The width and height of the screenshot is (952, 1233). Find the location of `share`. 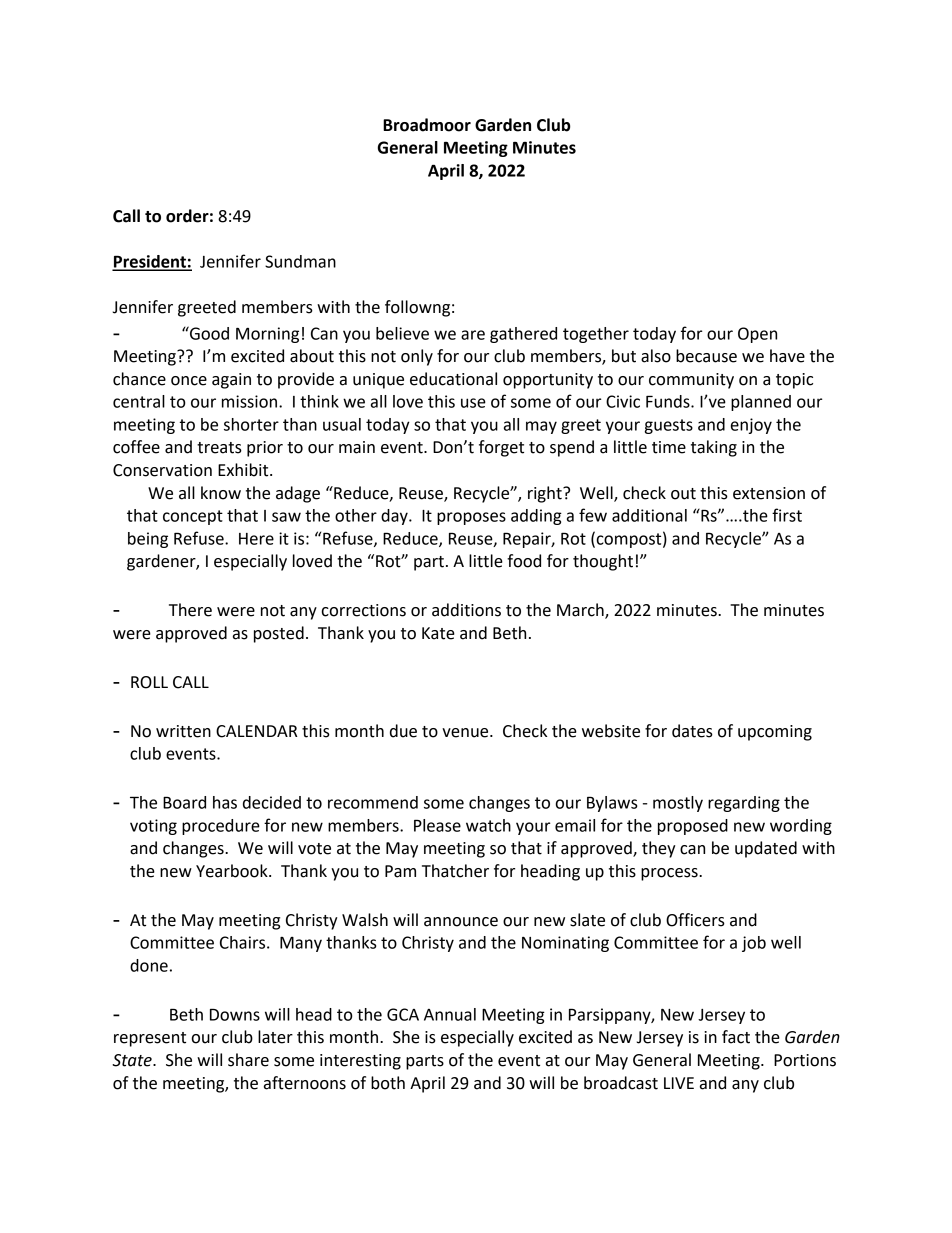

share is located at coordinates (248, 1060).
